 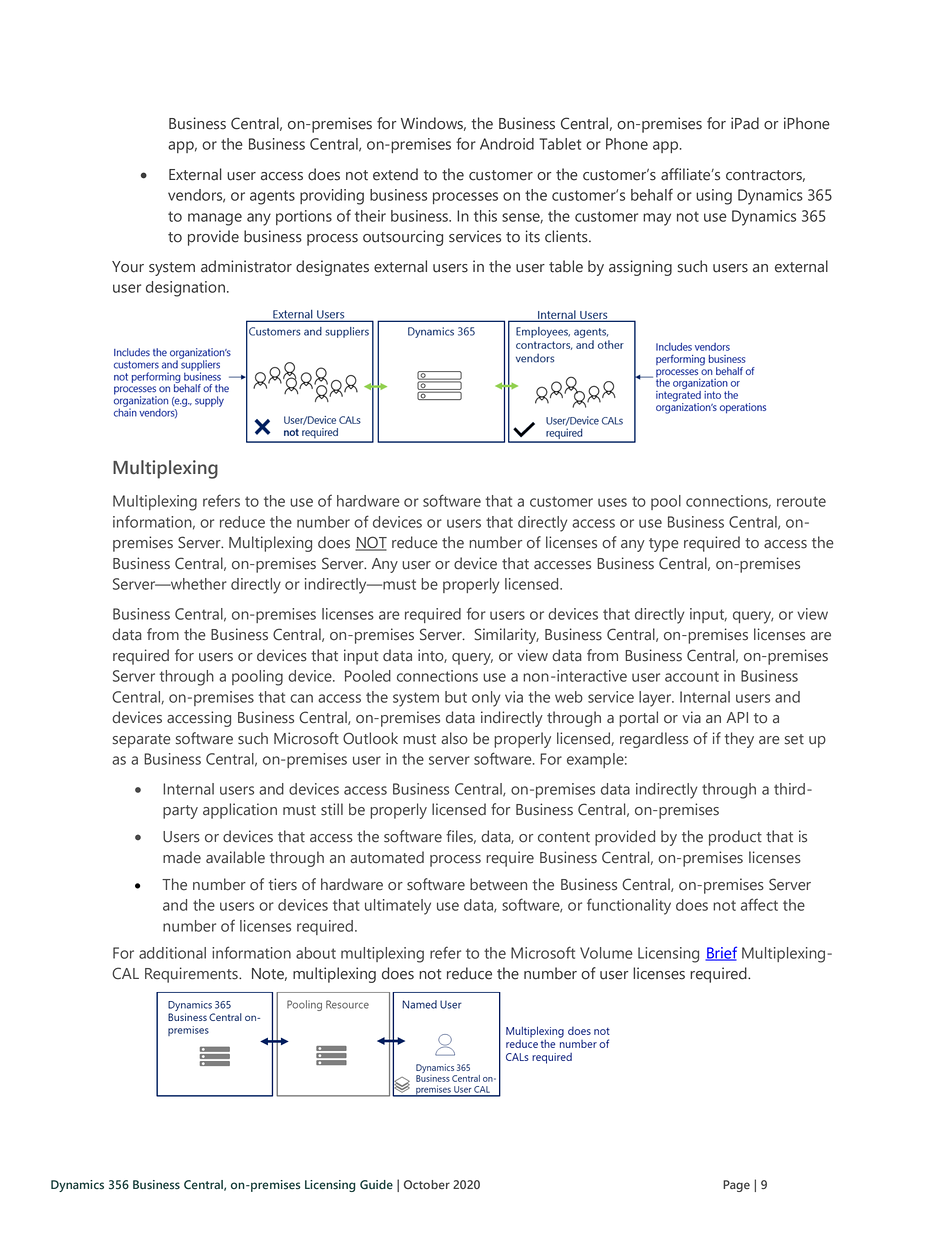 I want to click on this, so click(x=485, y=216).
